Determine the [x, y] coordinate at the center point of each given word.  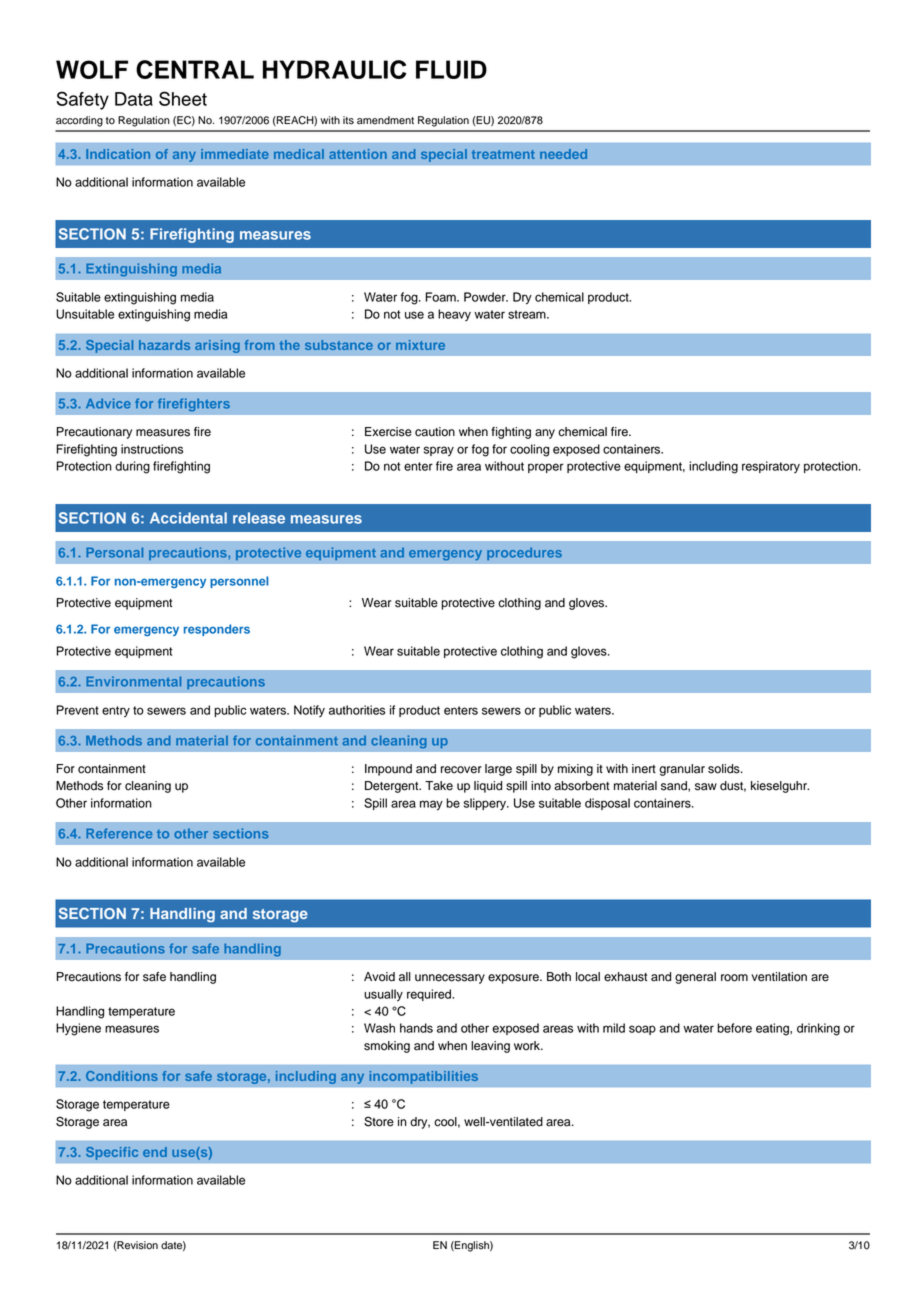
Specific [112, 1153]
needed [563, 154]
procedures [524, 553]
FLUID [451, 69]
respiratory [771, 467]
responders [217, 630]
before [734, 1028]
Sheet [183, 98]
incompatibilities [423, 1077]
